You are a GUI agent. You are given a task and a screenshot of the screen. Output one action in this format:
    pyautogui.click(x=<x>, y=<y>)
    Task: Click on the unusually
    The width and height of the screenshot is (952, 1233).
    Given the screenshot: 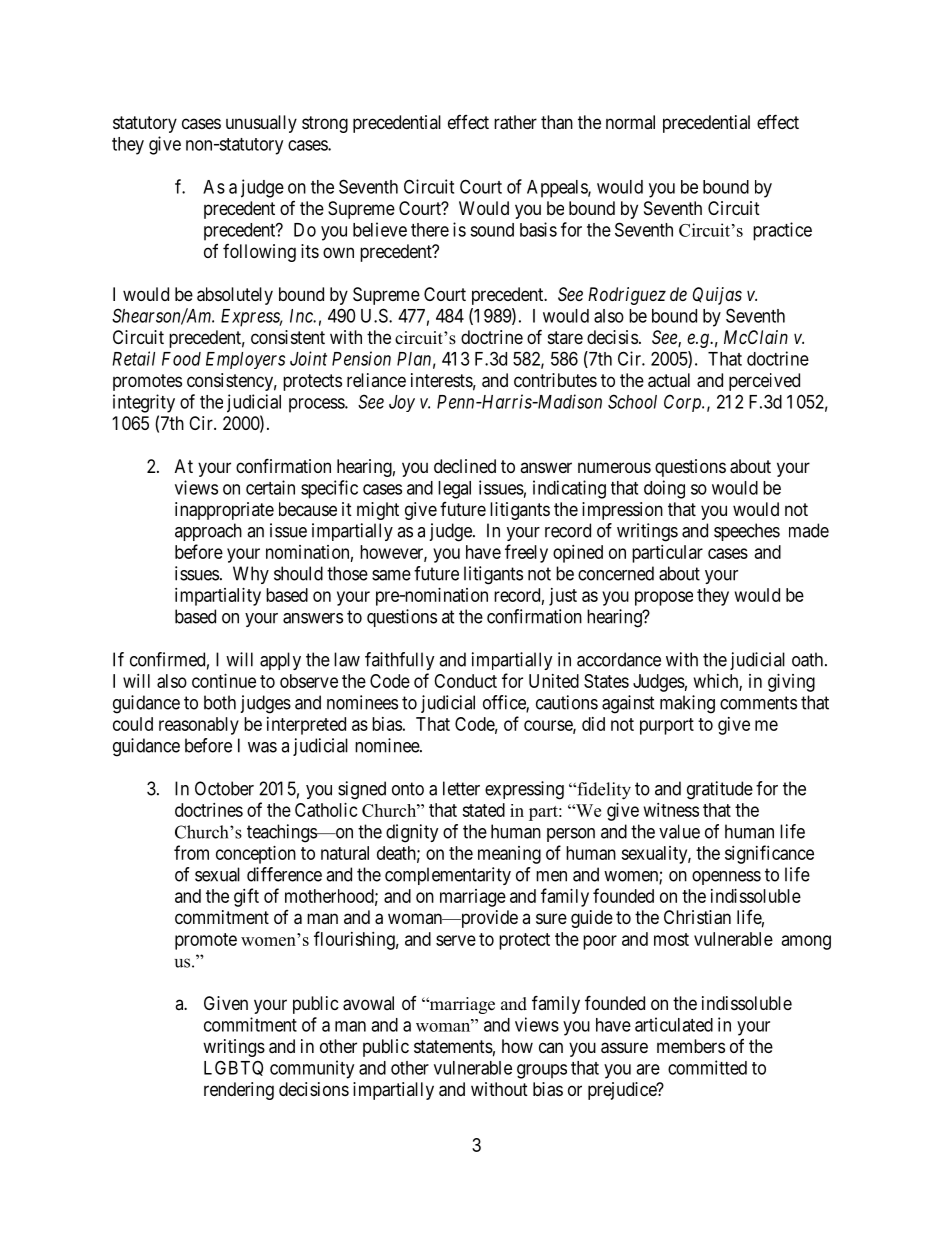 What is the action you would take?
    pyautogui.click(x=261, y=124)
